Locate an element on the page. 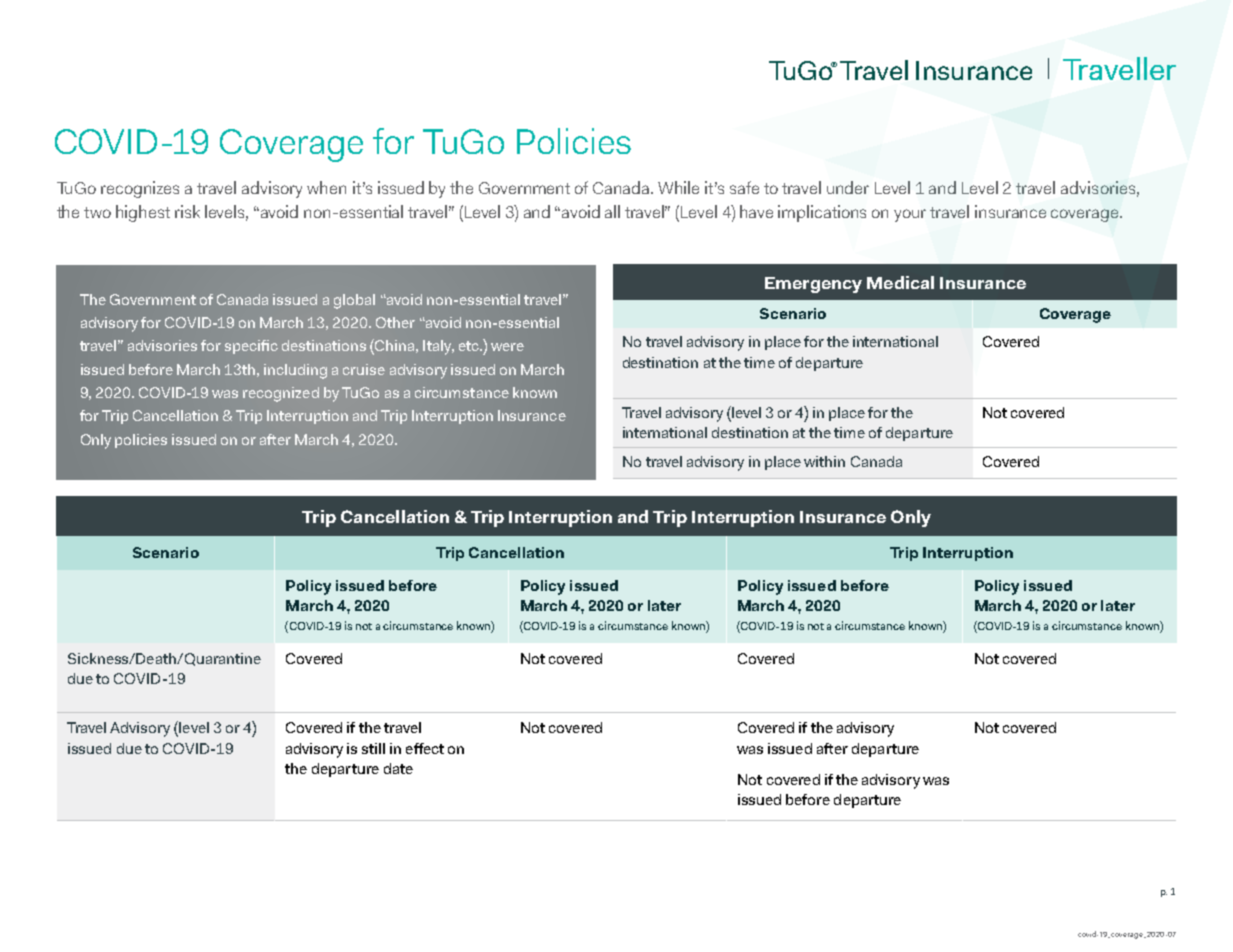 The image size is (1233, 952). etc is located at coordinates (470, 346).
